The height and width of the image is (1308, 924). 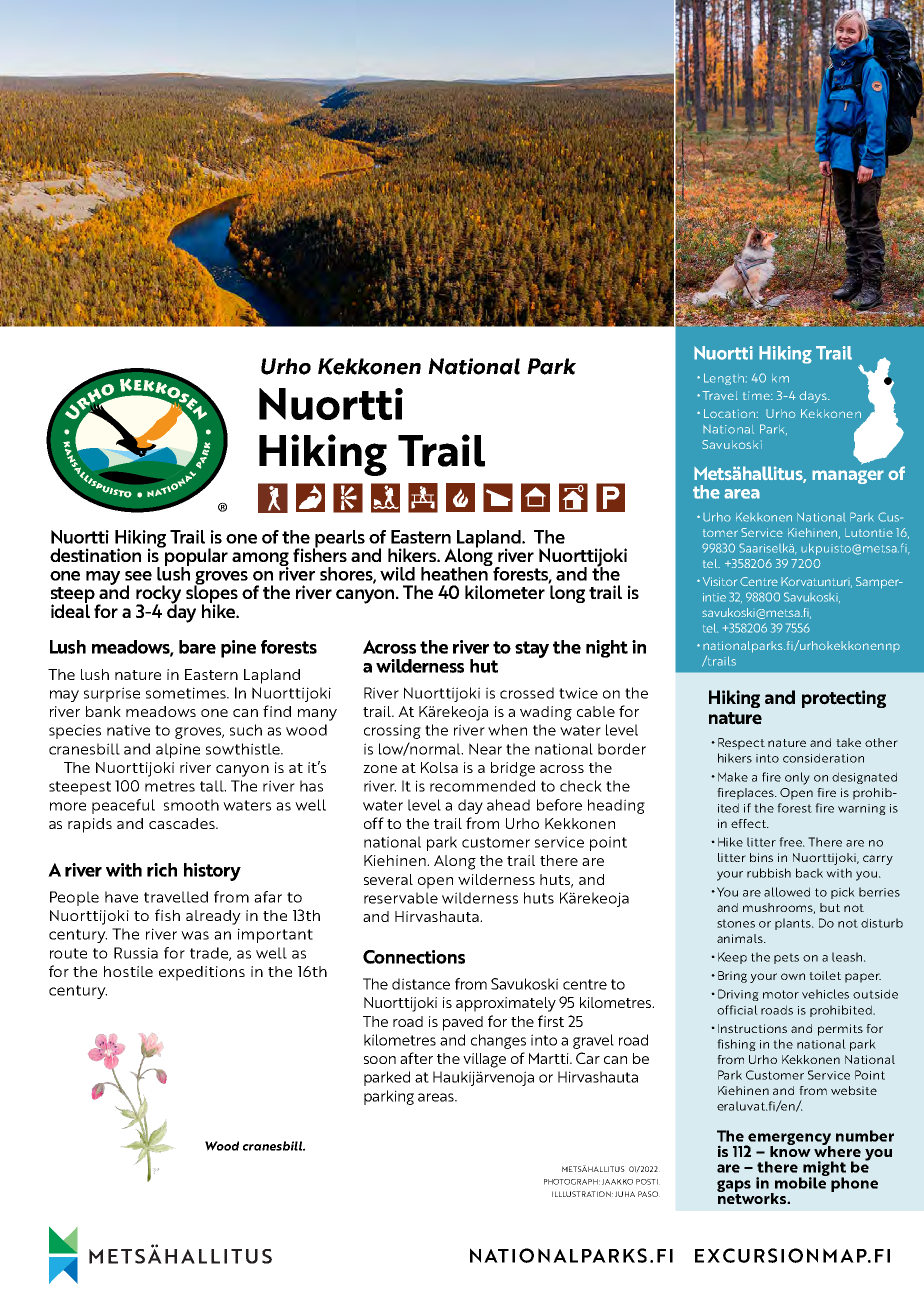 I want to click on only, so click(x=797, y=778).
